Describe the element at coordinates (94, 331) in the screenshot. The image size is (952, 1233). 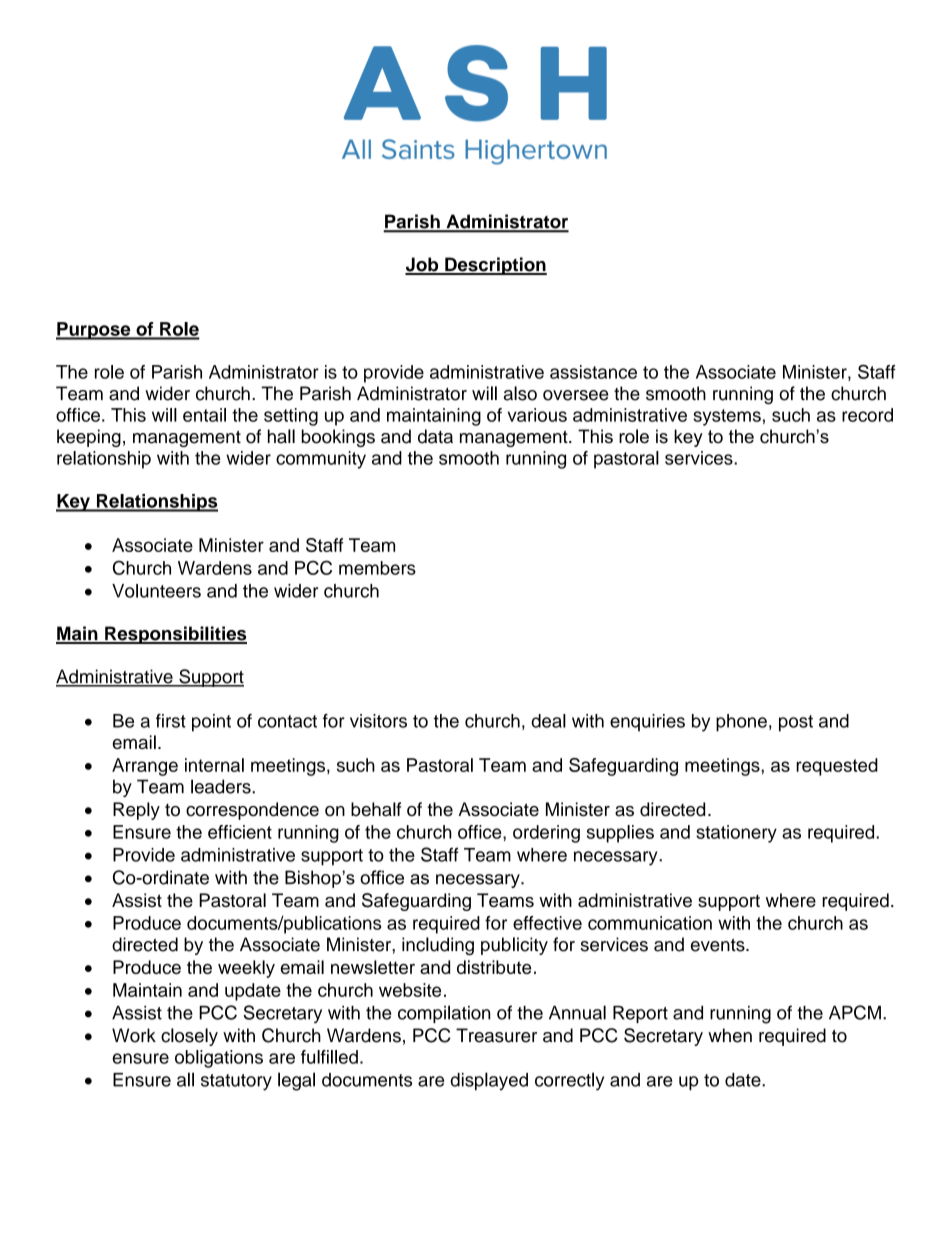
I see `Purpose` at that location.
